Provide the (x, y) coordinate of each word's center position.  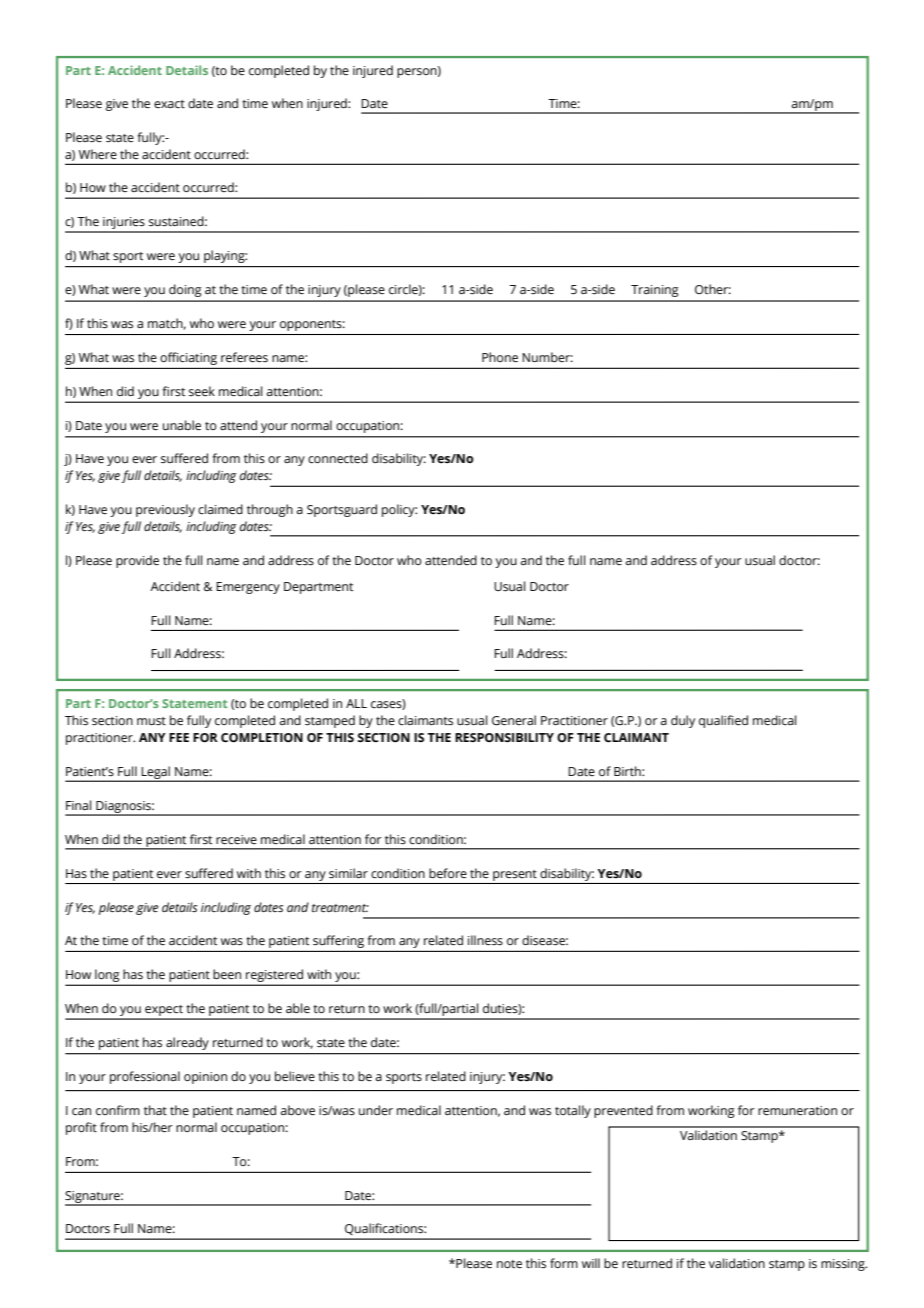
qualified (723, 721)
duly (683, 721)
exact (169, 104)
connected (338, 458)
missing (844, 1265)
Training (654, 291)
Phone (500, 357)
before (448, 873)
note (509, 1264)
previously (165, 510)
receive (236, 839)
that (155, 1110)
